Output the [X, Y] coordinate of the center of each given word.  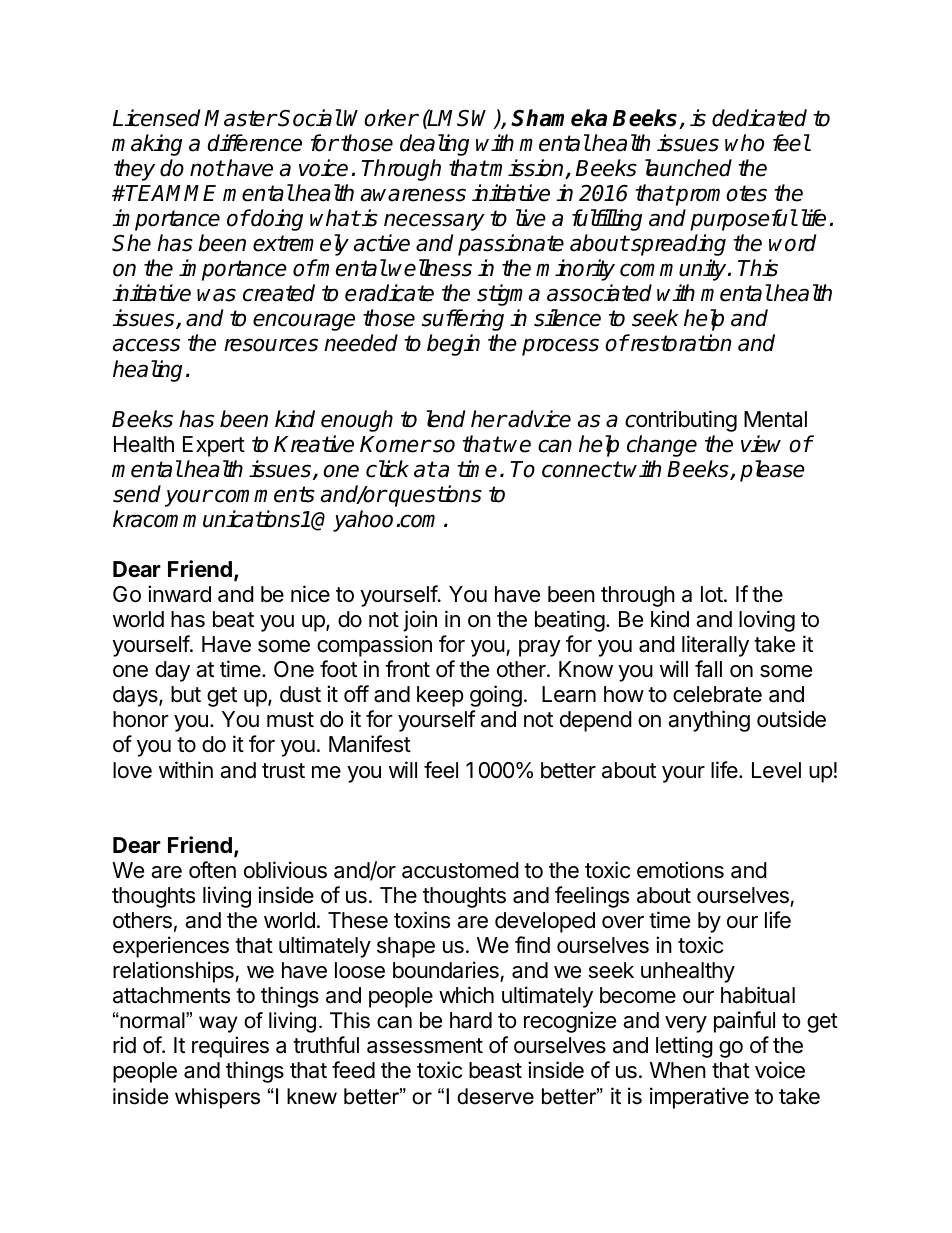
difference [254, 143]
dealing [434, 145]
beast [495, 1070]
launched [688, 168]
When [678, 1070]
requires [230, 1047]
